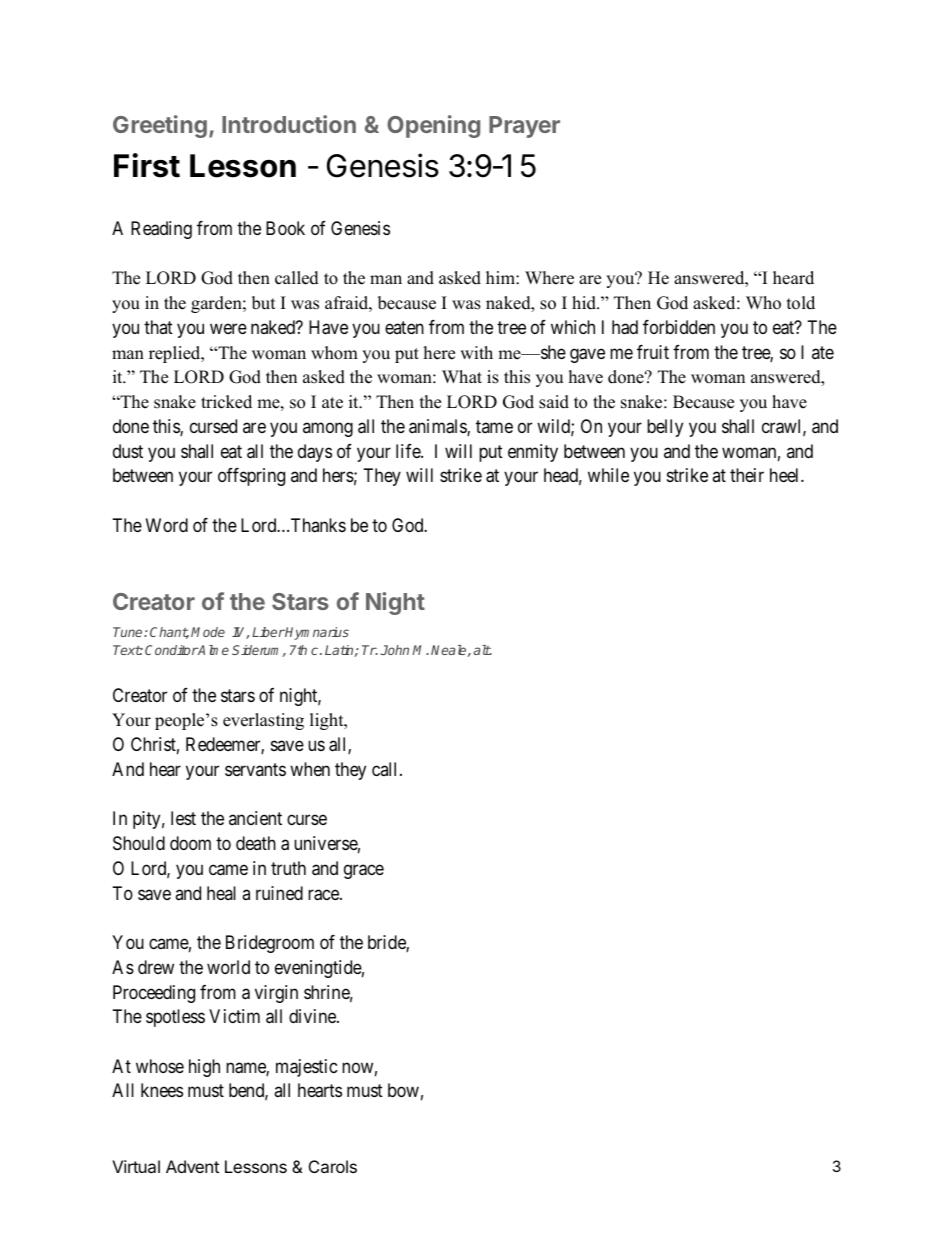 This screenshot has height=1233, width=952. I want to click on Greeting, so click(160, 126).
